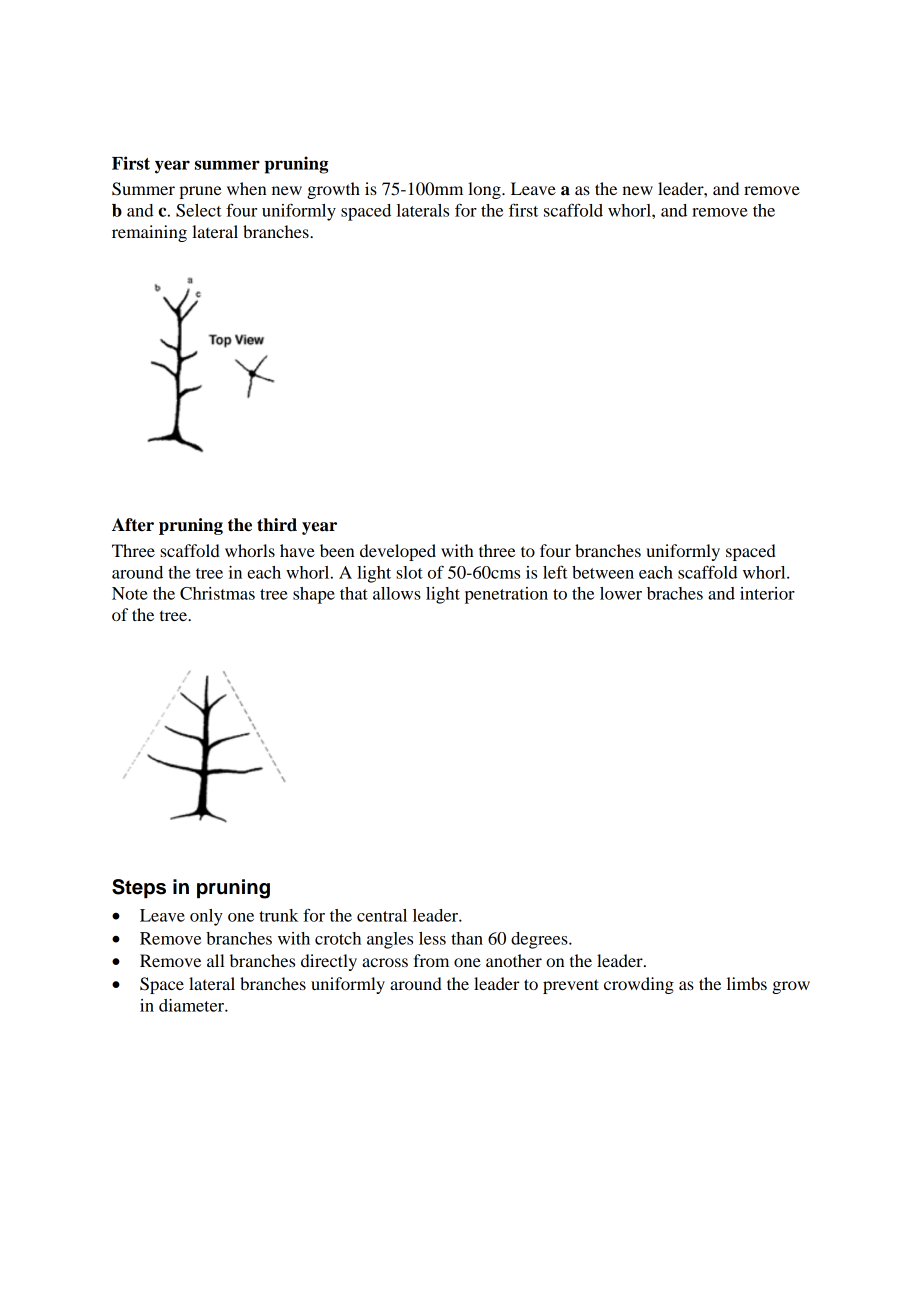  What do you see at coordinates (485, 190) in the document?
I see `long` at bounding box center [485, 190].
